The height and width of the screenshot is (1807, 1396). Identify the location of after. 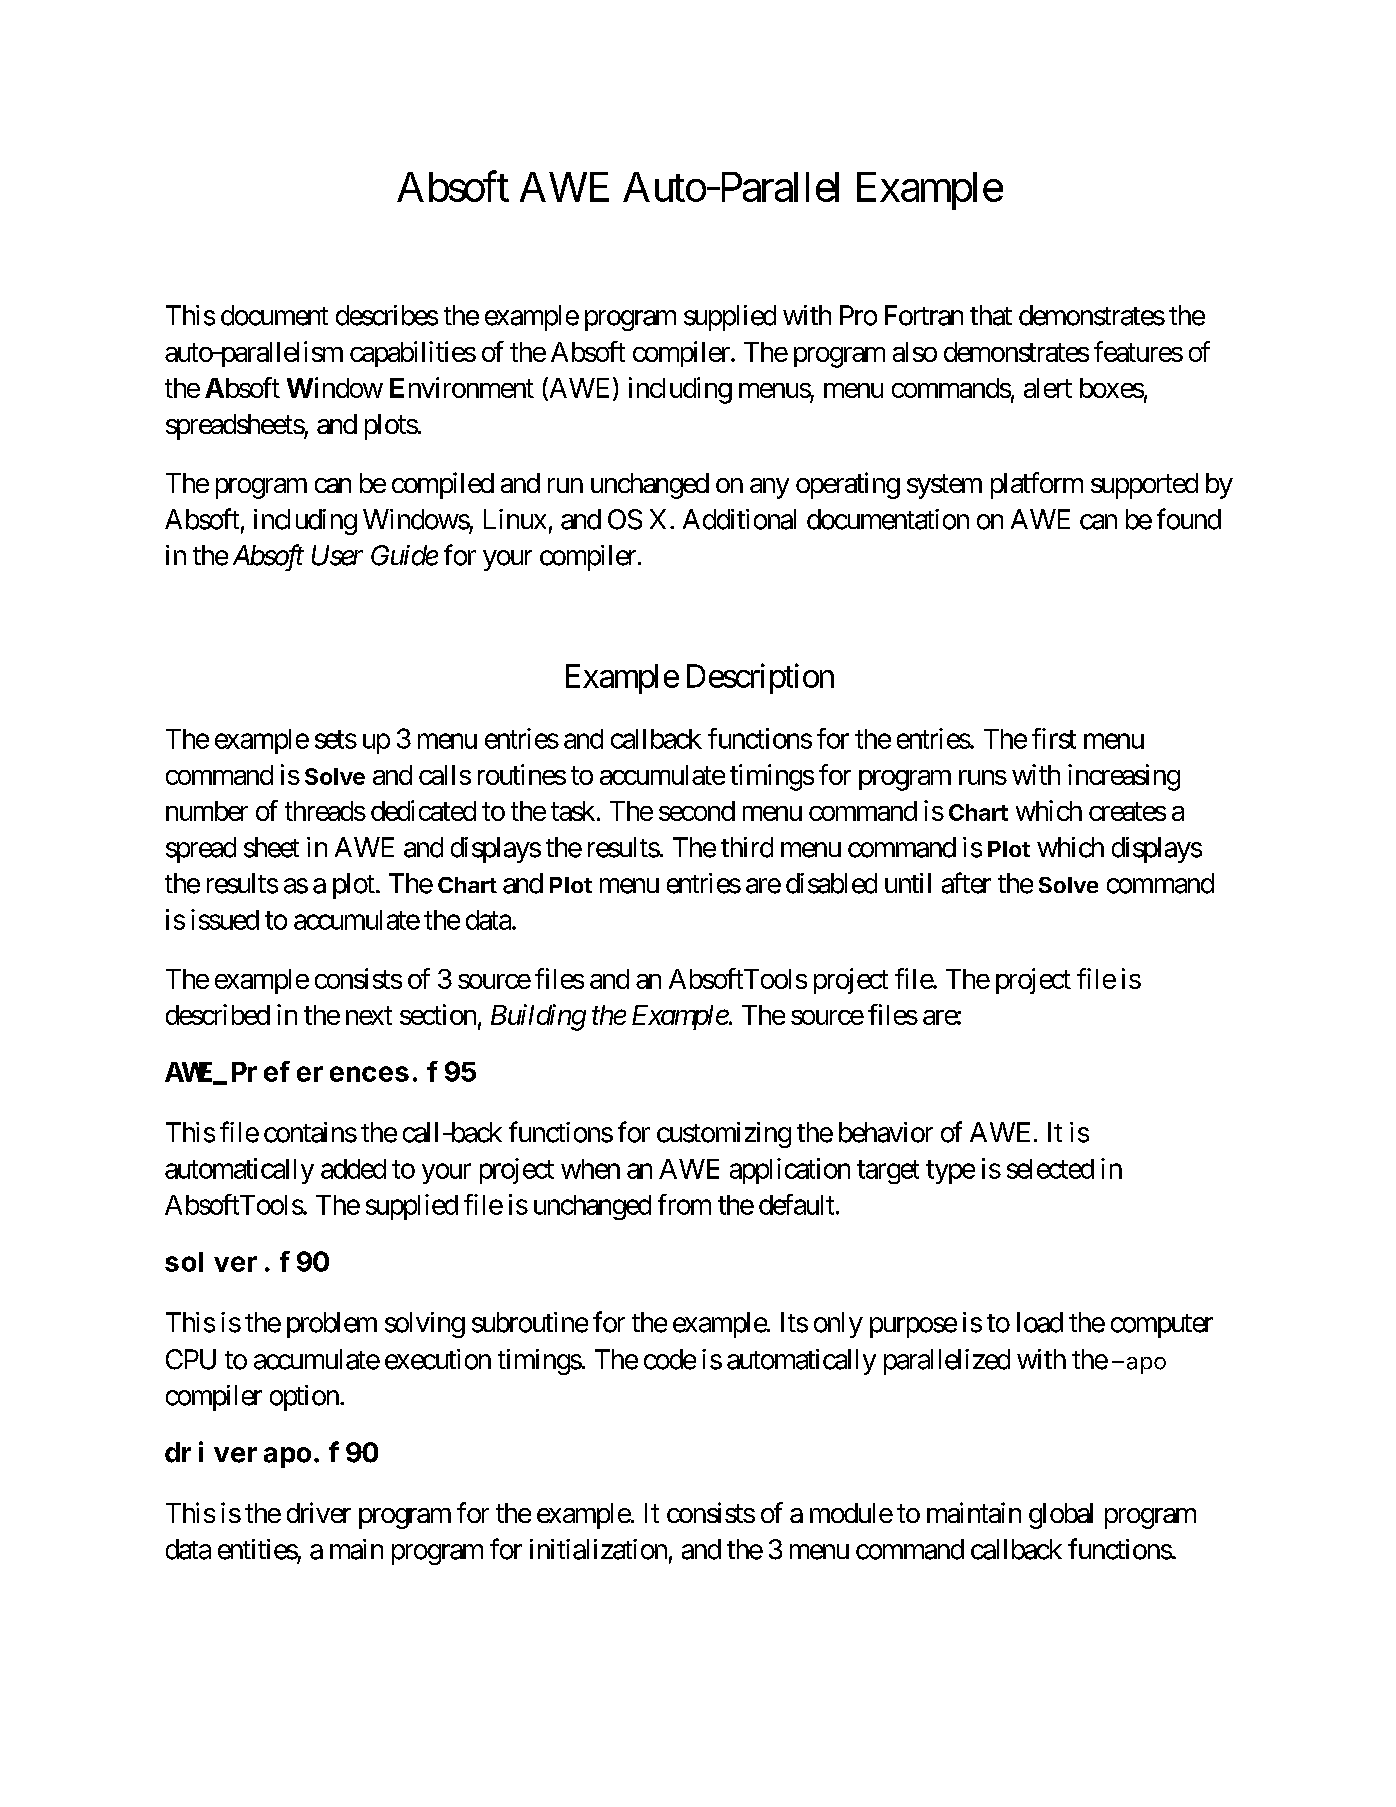
(966, 883).
